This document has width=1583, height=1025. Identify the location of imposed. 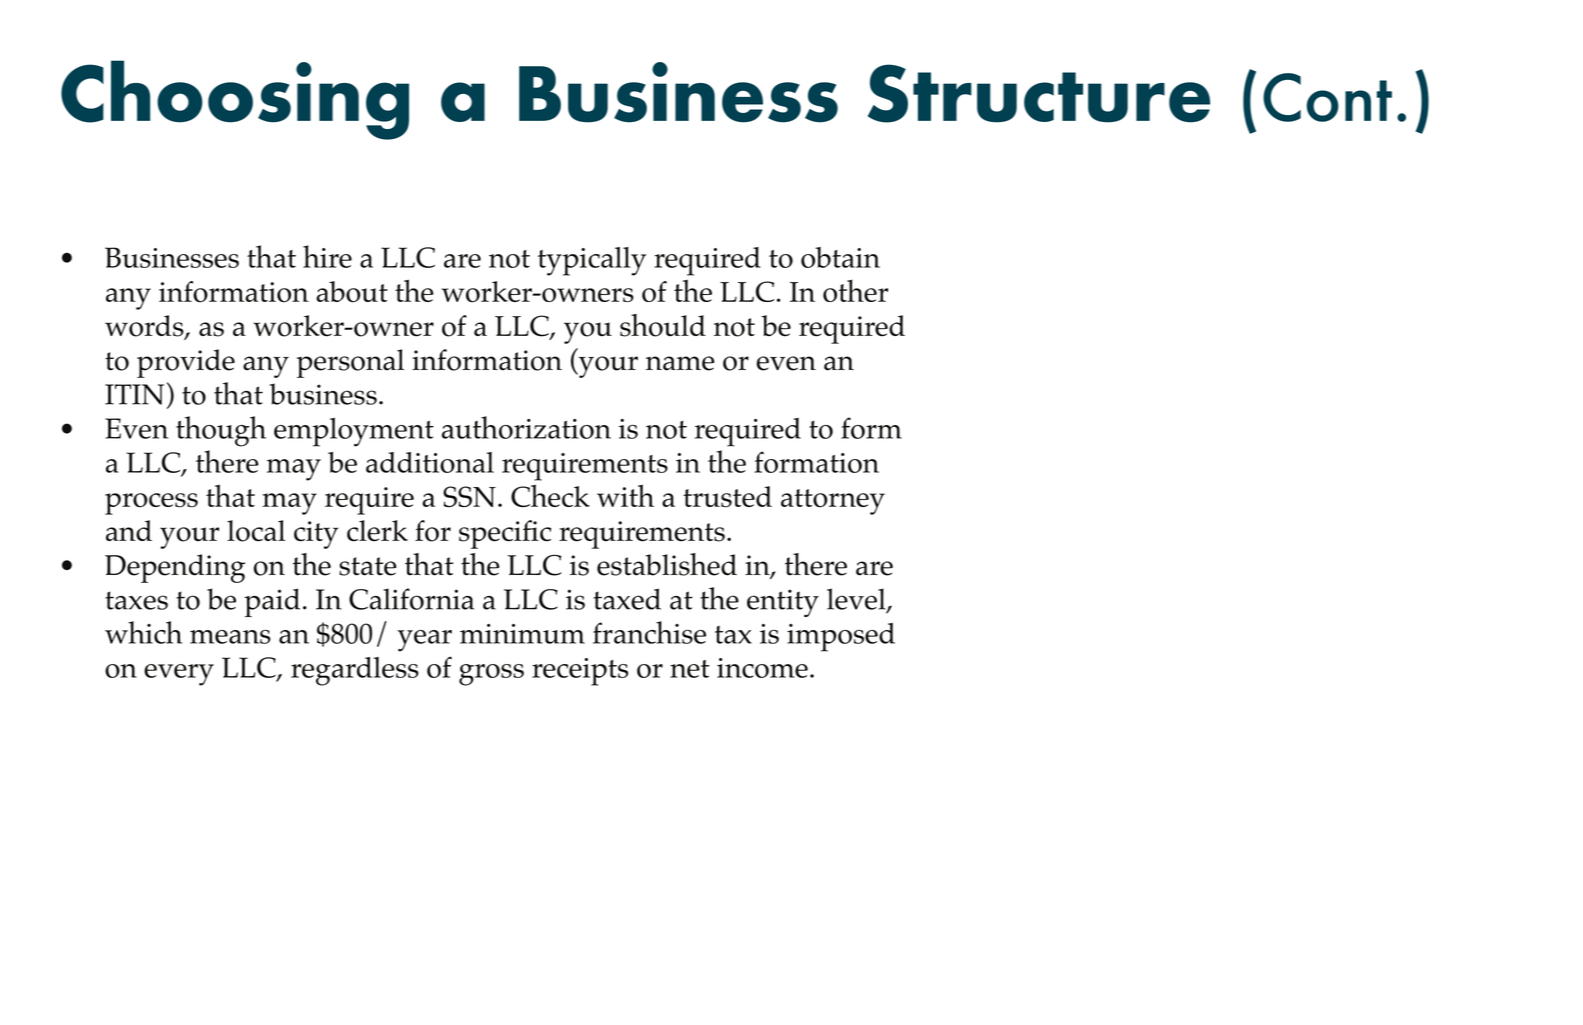
(841, 637).
